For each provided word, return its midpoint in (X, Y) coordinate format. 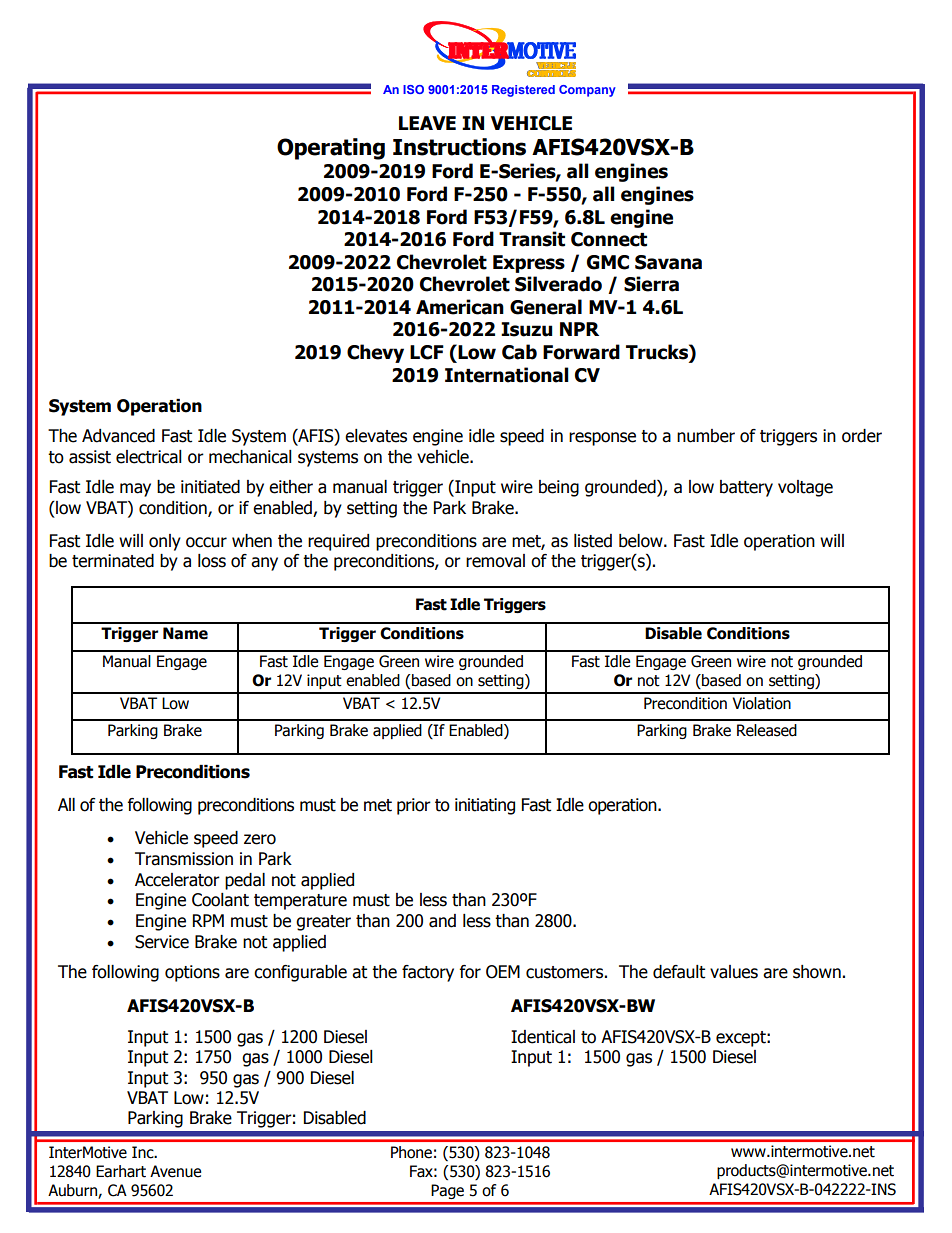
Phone (411, 1152)
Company (587, 91)
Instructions (459, 147)
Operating (331, 149)
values (734, 972)
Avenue (175, 1171)
